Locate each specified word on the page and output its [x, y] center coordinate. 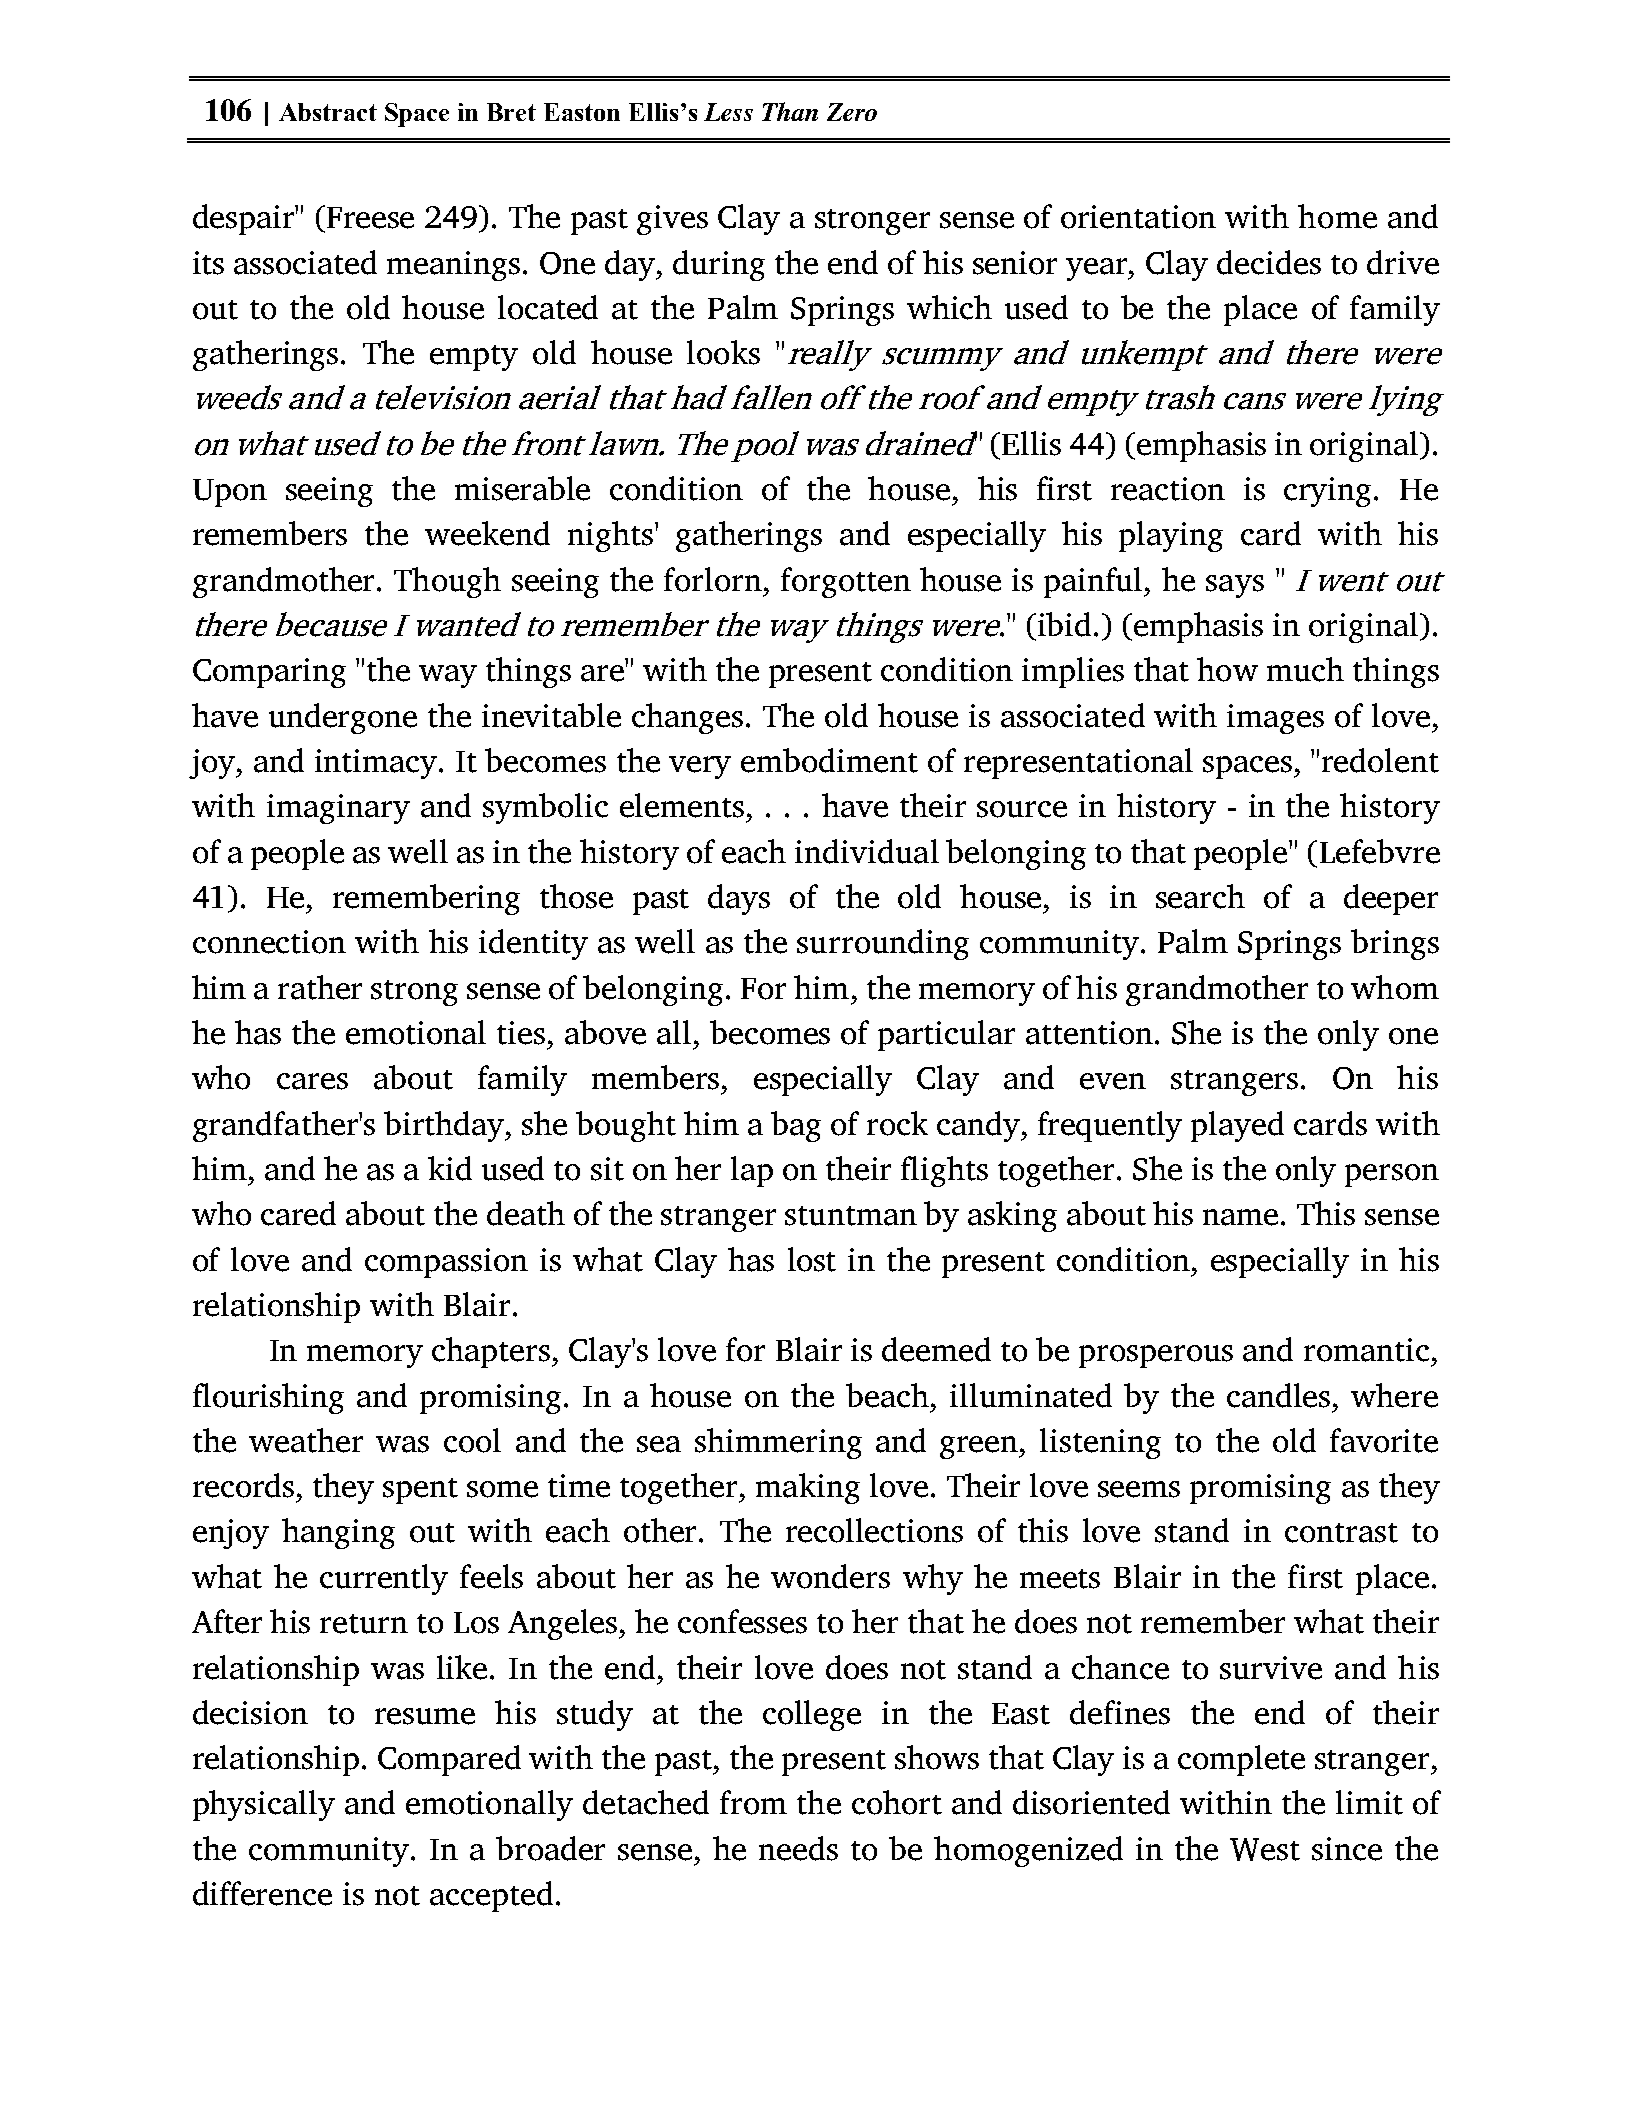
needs [798, 1848]
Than [790, 111]
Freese [370, 218]
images [1275, 719]
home [1337, 216]
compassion [446, 1263]
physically [264, 1805]
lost [812, 1259]
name [1240, 1217]
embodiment [829, 760]
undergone [343, 718]
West [1265, 1849]
